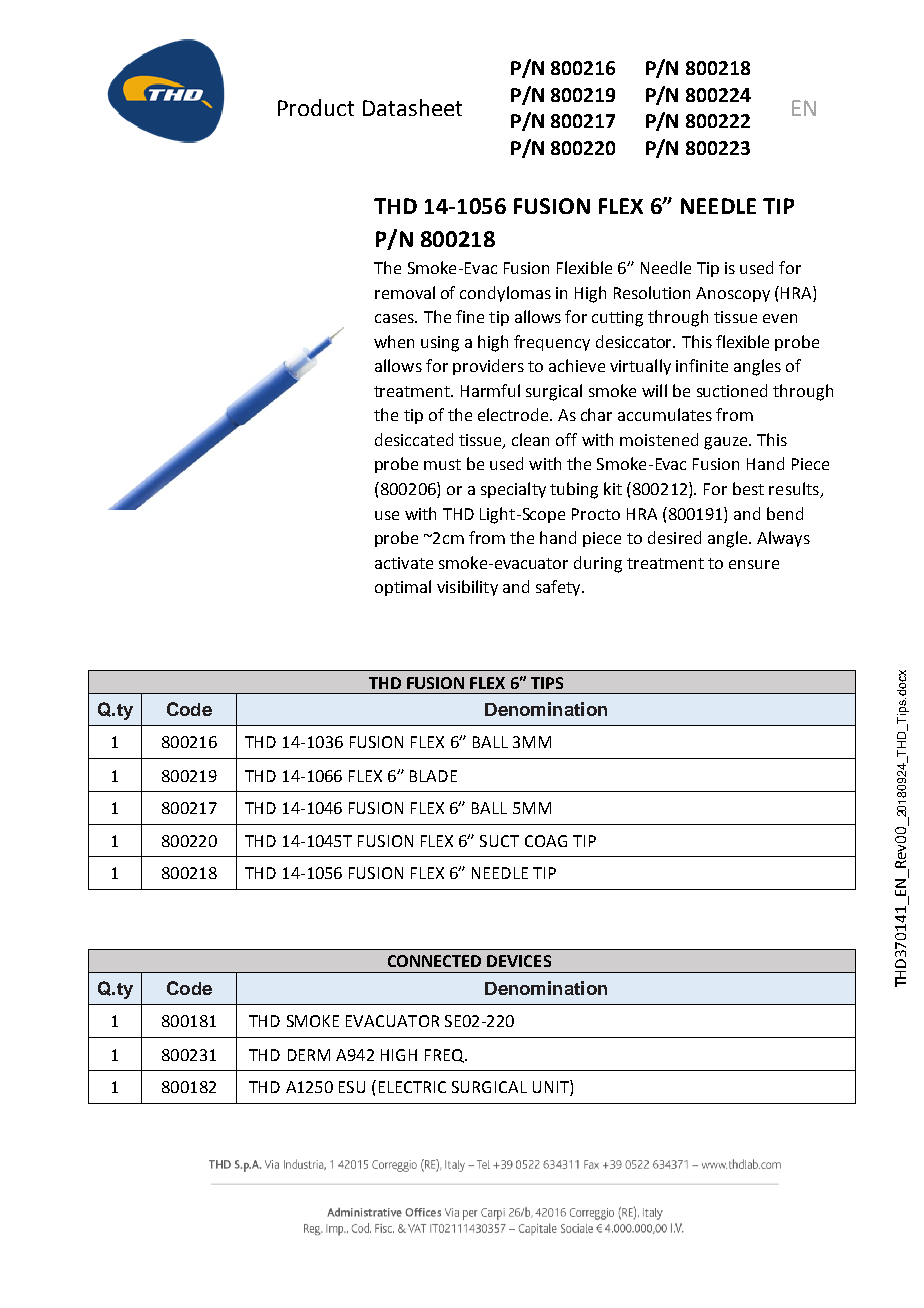 The image size is (924, 1308). I want to click on Datasheet, so click(412, 107).
